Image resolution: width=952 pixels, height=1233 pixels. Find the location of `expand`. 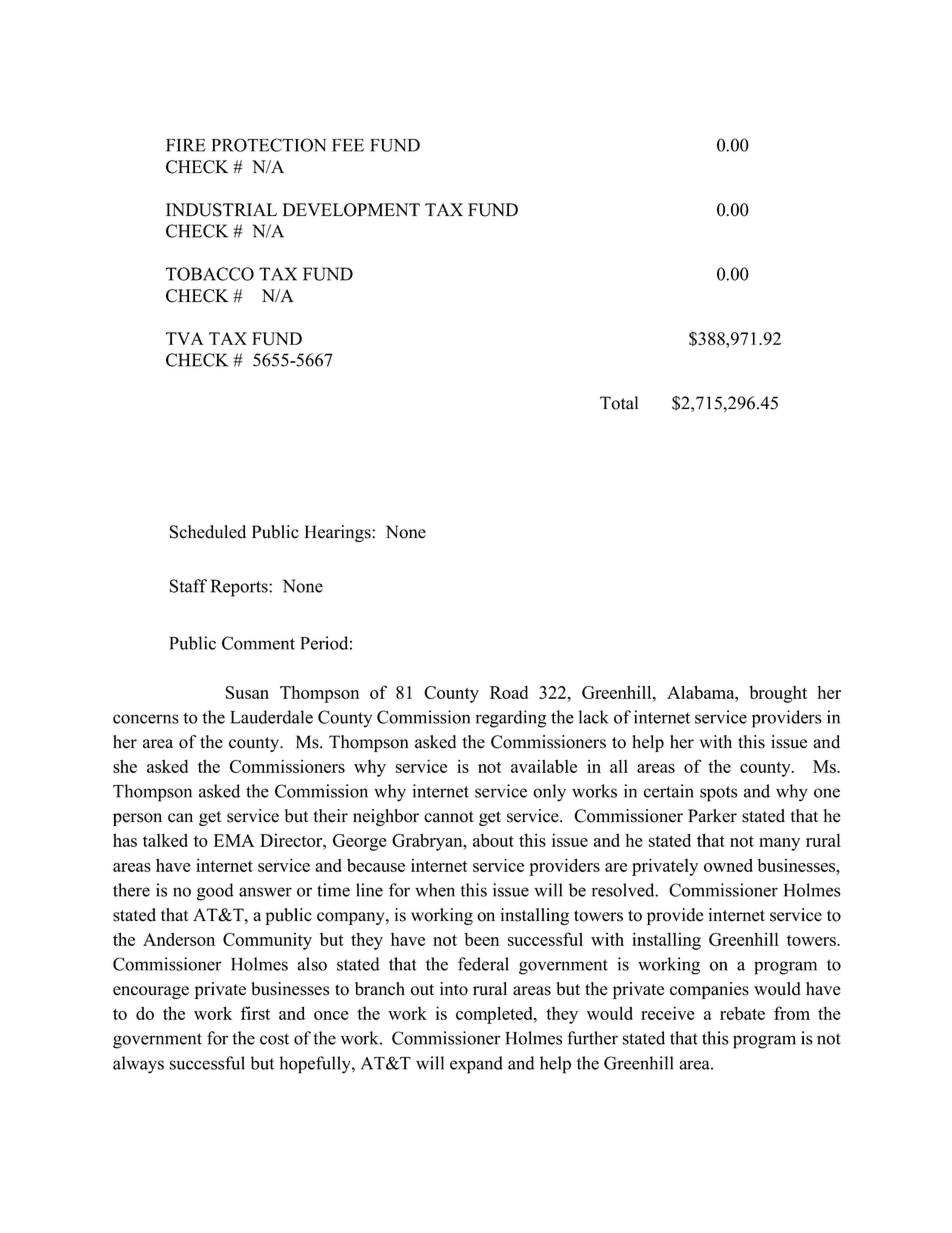

expand is located at coordinates (476, 1065).
